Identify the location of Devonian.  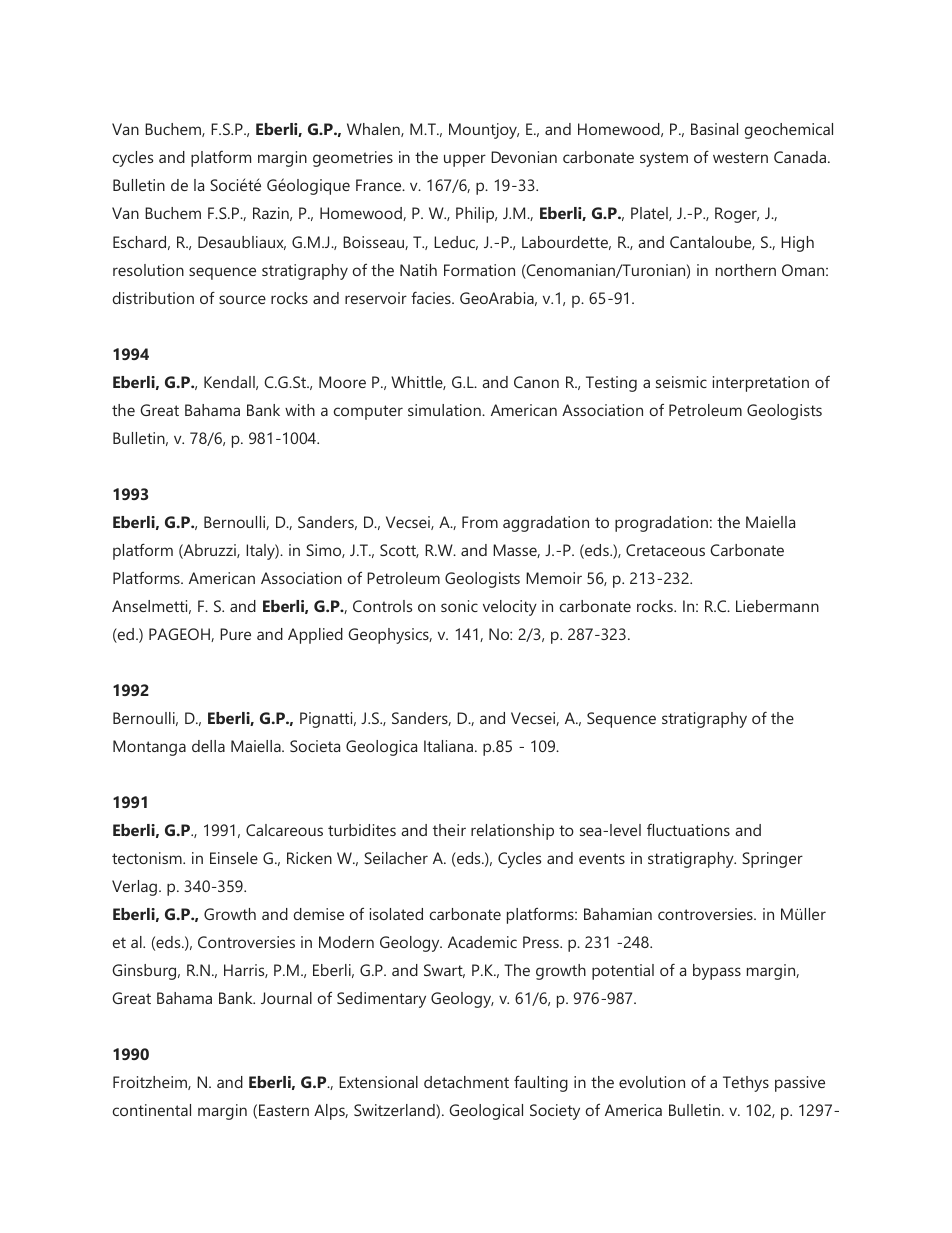
(524, 157).
